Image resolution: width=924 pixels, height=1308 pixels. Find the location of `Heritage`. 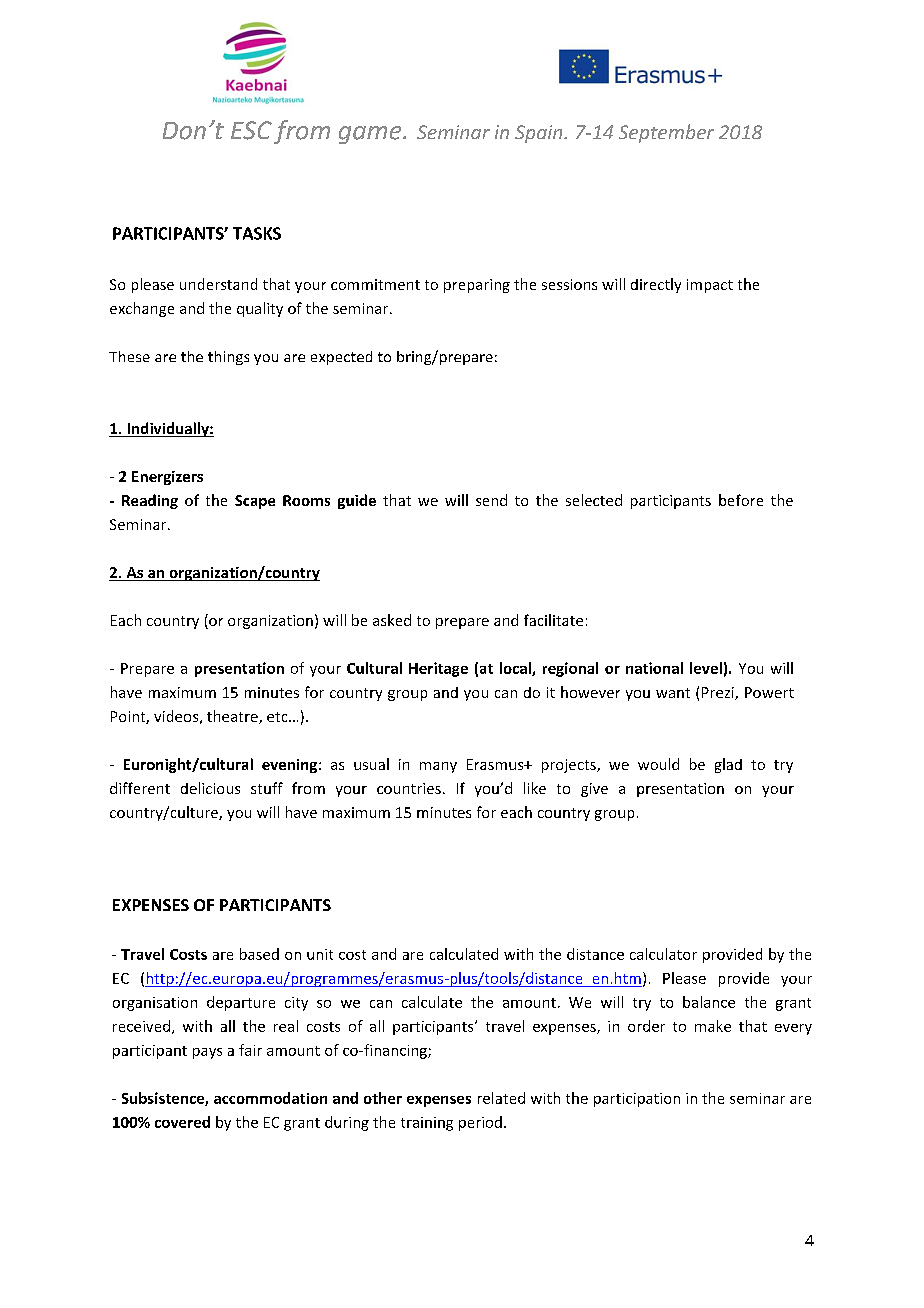

Heritage is located at coordinates (438, 669).
